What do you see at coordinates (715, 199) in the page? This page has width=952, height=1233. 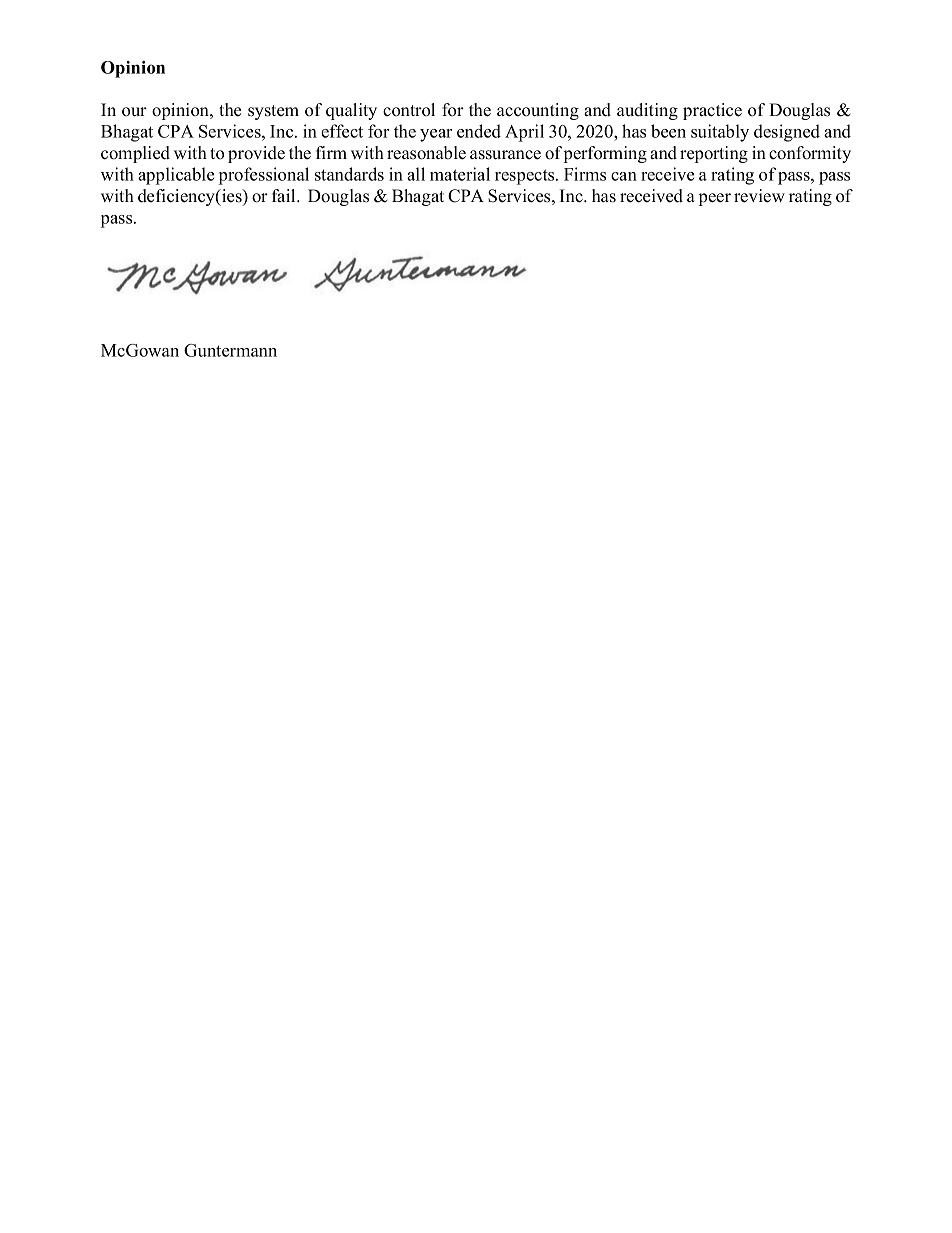 I see `peer` at bounding box center [715, 199].
